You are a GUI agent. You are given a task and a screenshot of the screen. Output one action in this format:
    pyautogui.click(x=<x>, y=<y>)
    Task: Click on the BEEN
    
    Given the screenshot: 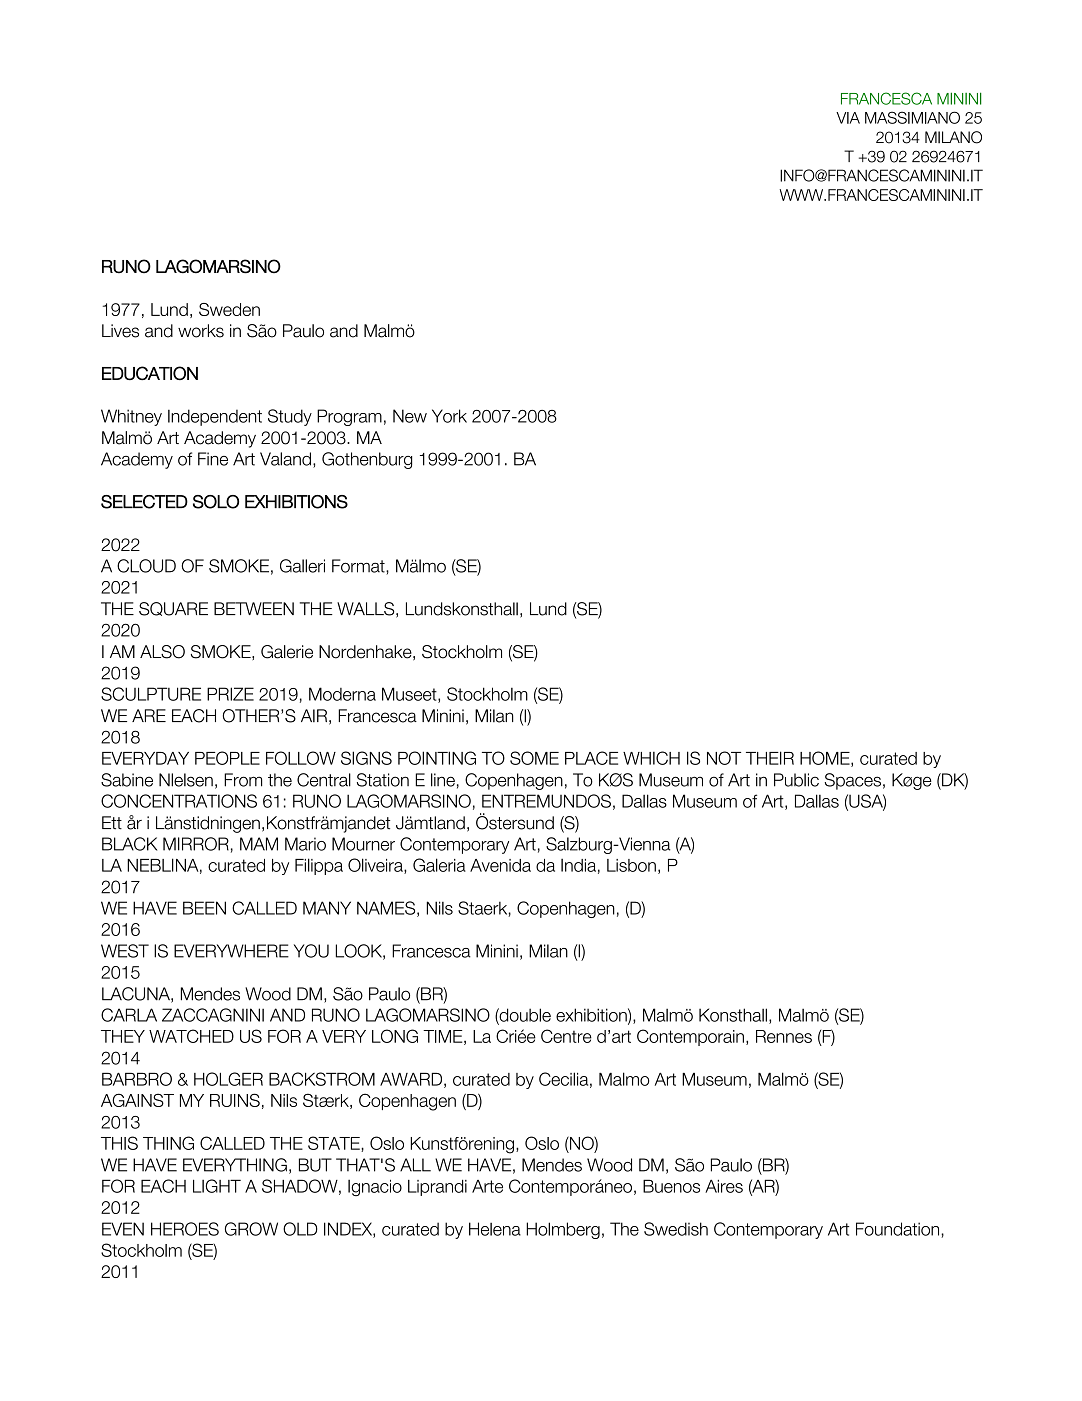 What is the action you would take?
    pyautogui.click(x=204, y=908)
